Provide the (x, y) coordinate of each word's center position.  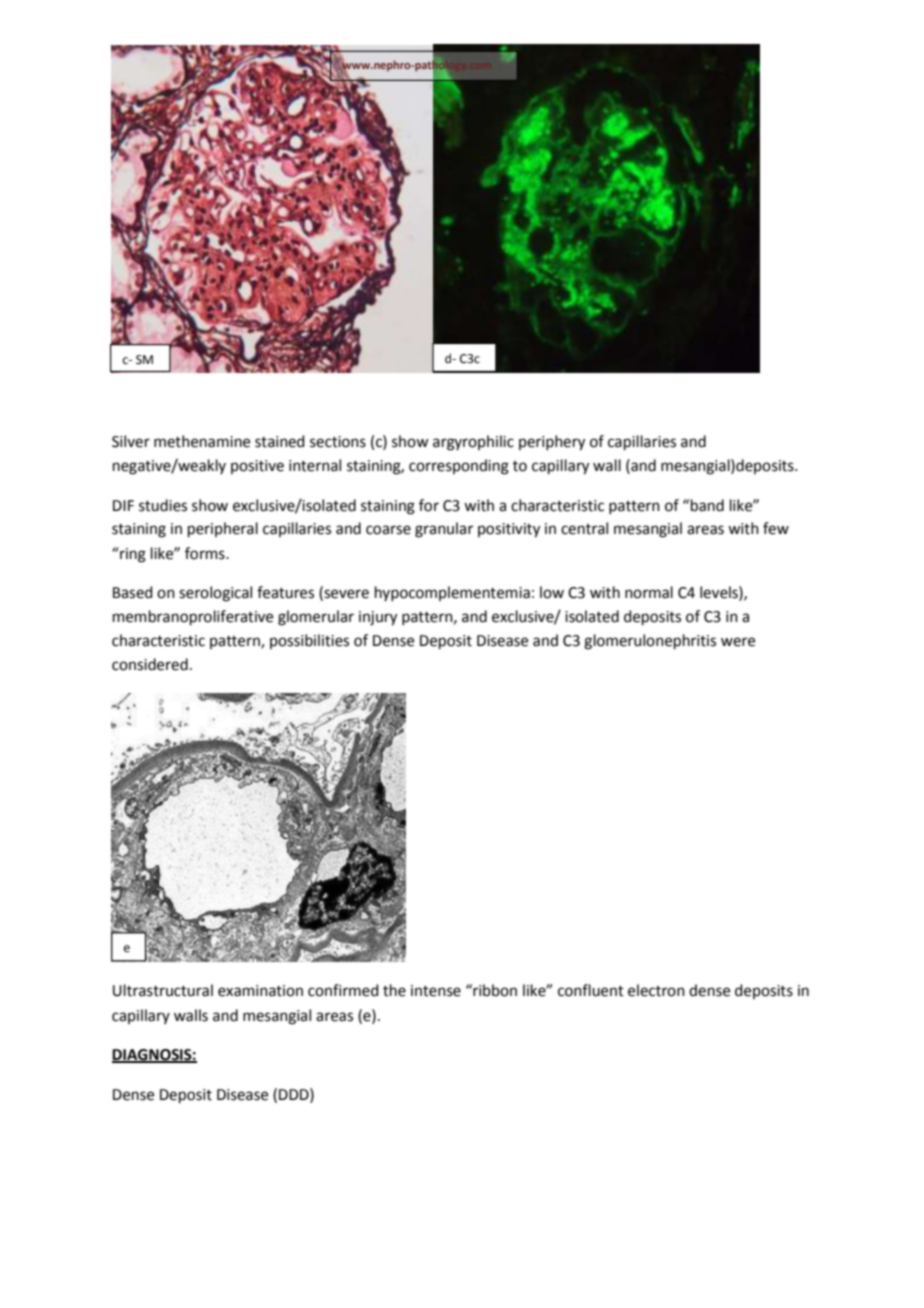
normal (649, 592)
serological (215, 594)
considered (150, 664)
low (552, 592)
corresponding (459, 467)
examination (260, 991)
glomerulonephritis (650, 642)
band (707, 505)
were (738, 642)
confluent (591, 990)
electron (656, 990)
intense (436, 991)
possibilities (309, 641)
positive (257, 467)
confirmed (343, 990)
